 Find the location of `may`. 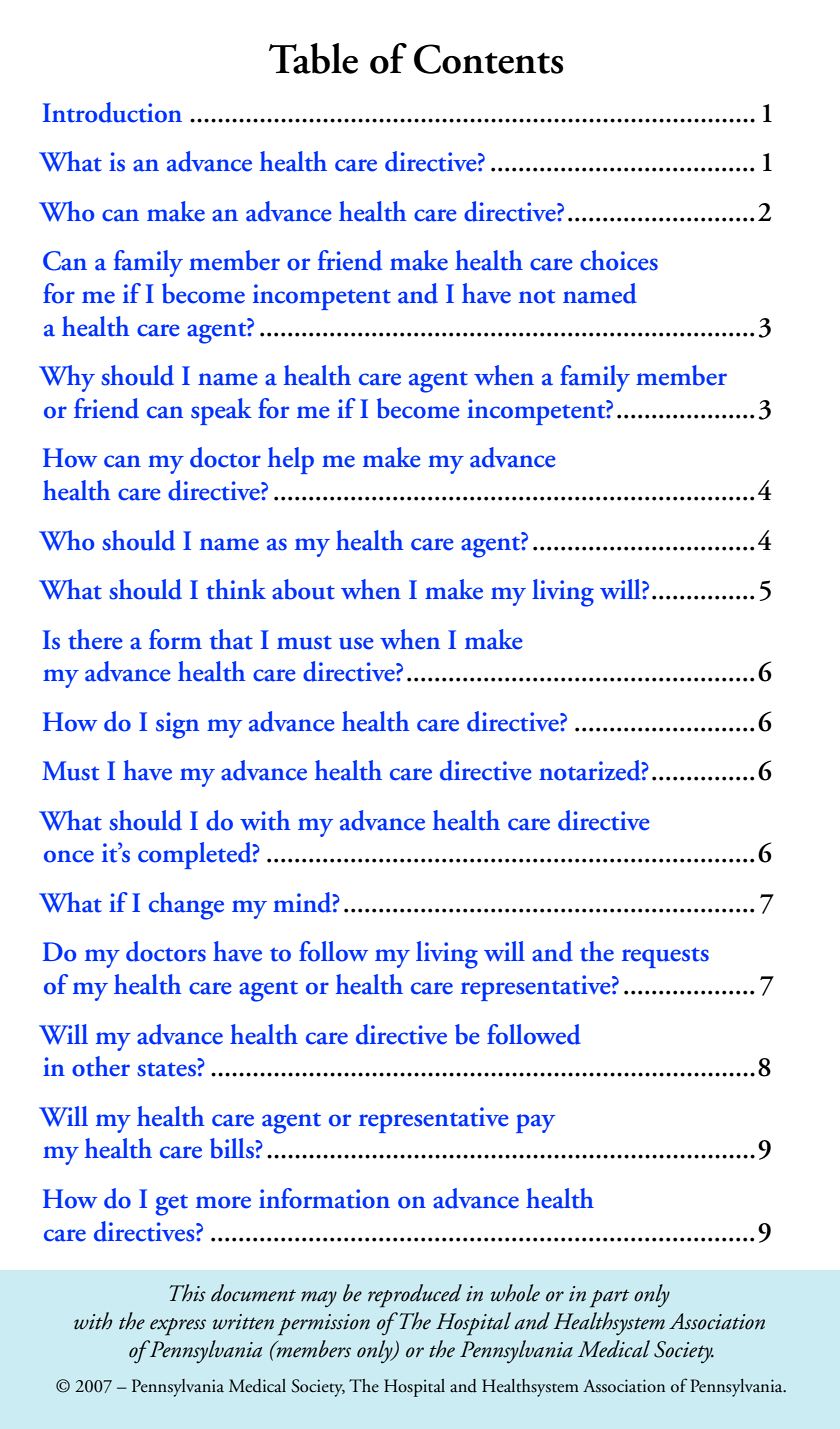

may is located at coordinates (319, 1299).
